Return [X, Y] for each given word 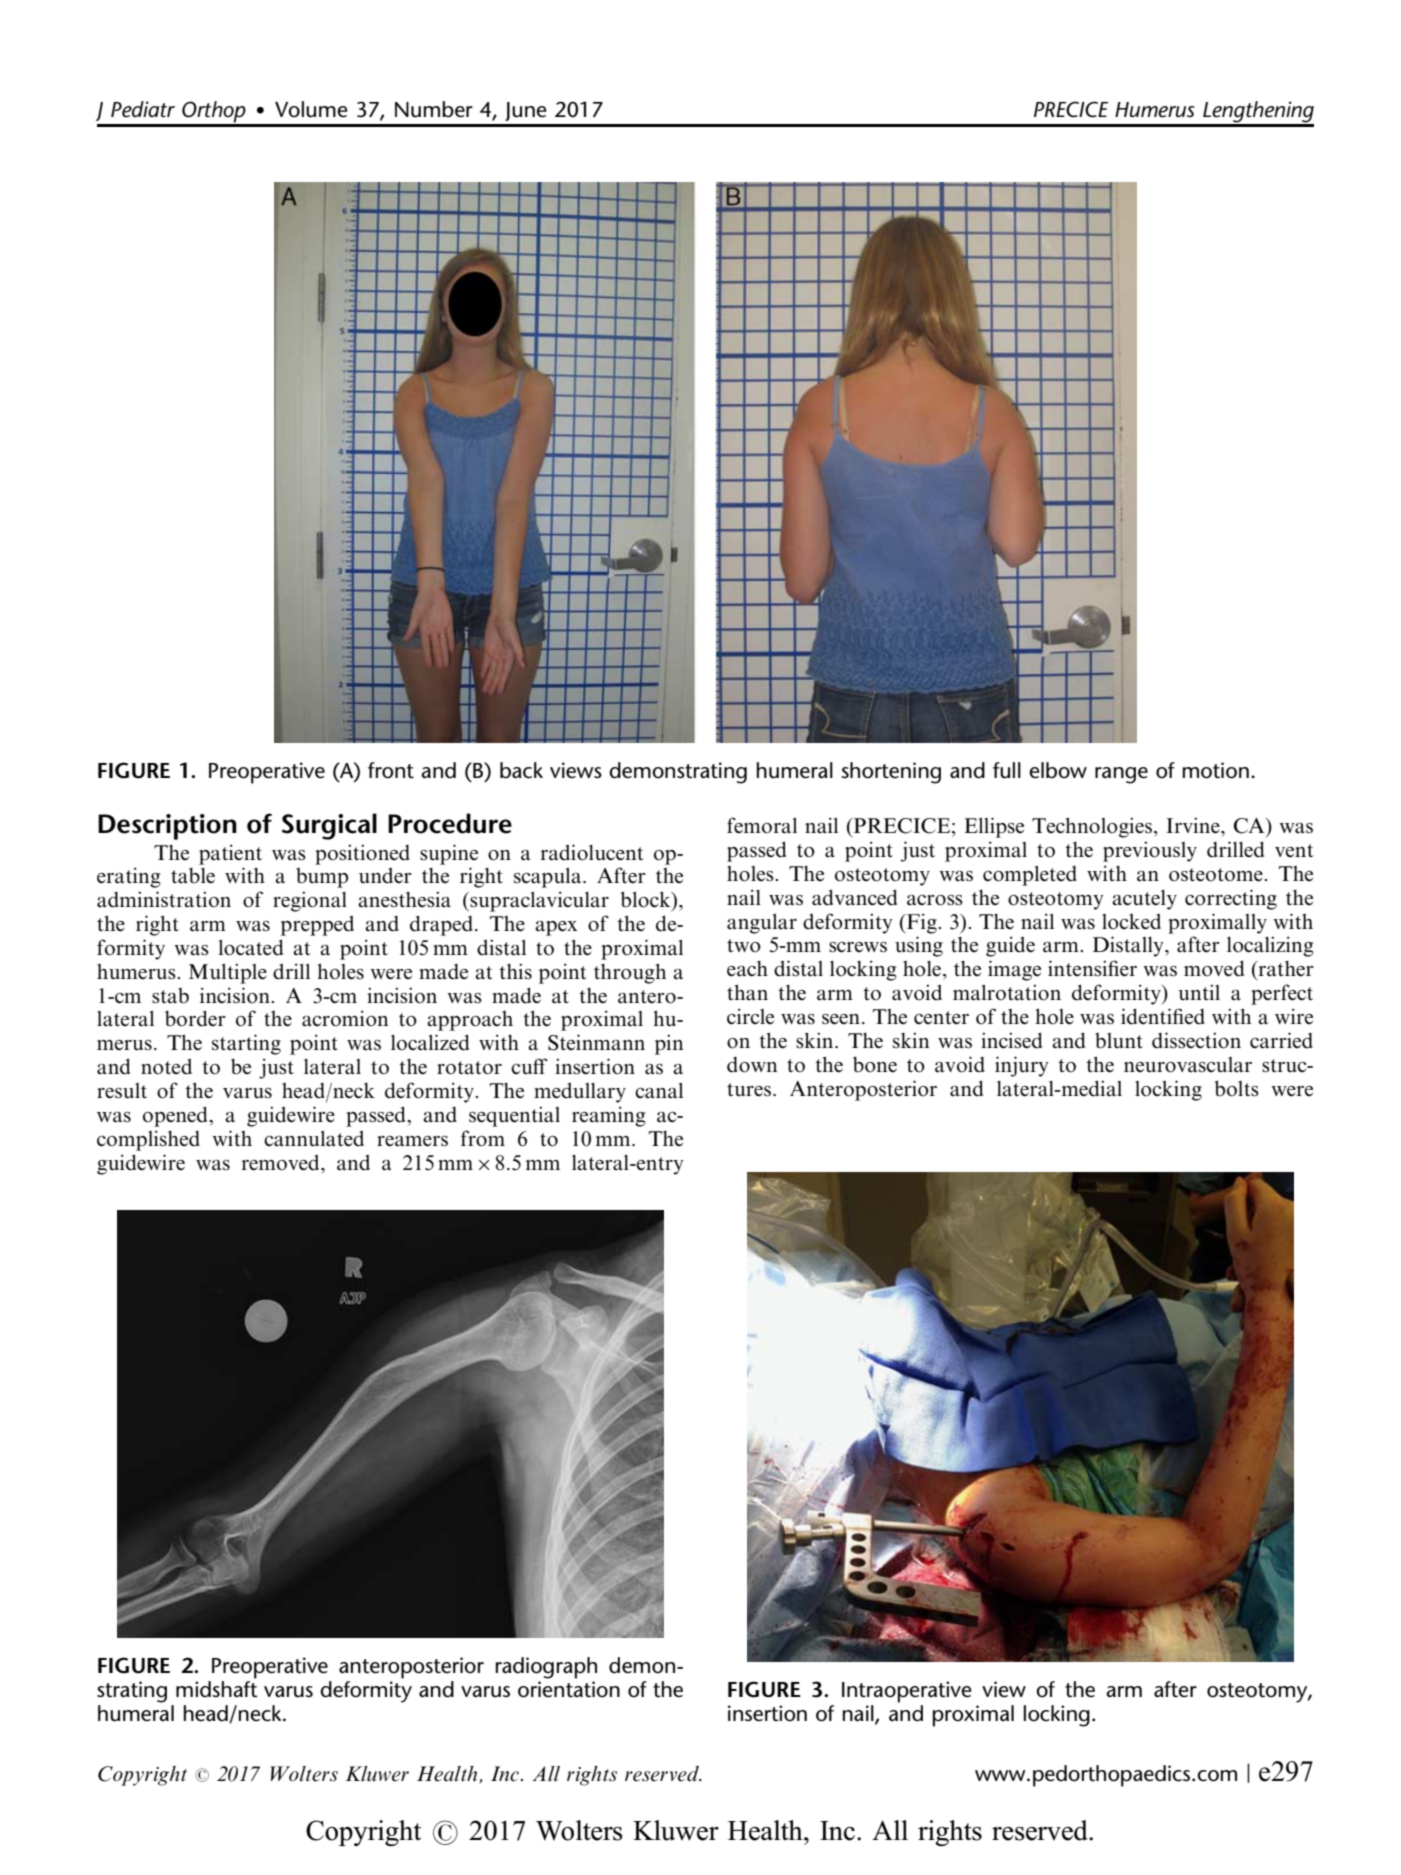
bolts [1237, 1088]
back [521, 770]
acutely [1144, 900]
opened [176, 1116]
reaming [609, 1116]
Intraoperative [907, 1692]
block [647, 900]
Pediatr [143, 109]
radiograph [546, 1668]
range [1121, 775]
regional [310, 901]
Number [434, 109]
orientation [569, 1689]
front [391, 770]
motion [1215, 770]
